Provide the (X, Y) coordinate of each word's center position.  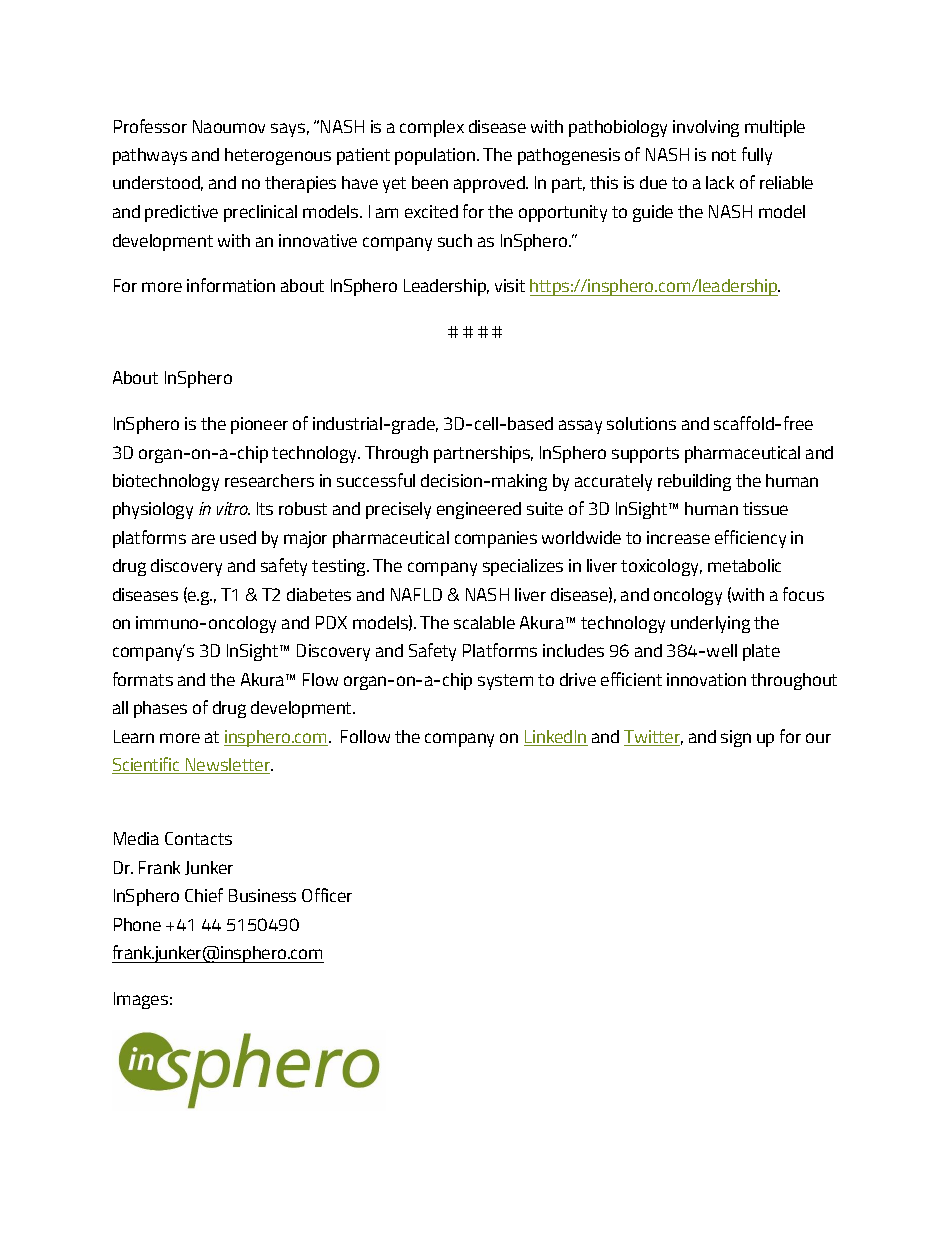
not (724, 155)
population (436, 156)
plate (761, 652)
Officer (327, 895)
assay (580, 427)
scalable (484, 622)
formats (143, 679)
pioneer (259, 425)
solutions (641, 423)
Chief (204, 895)
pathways (150, 156)
